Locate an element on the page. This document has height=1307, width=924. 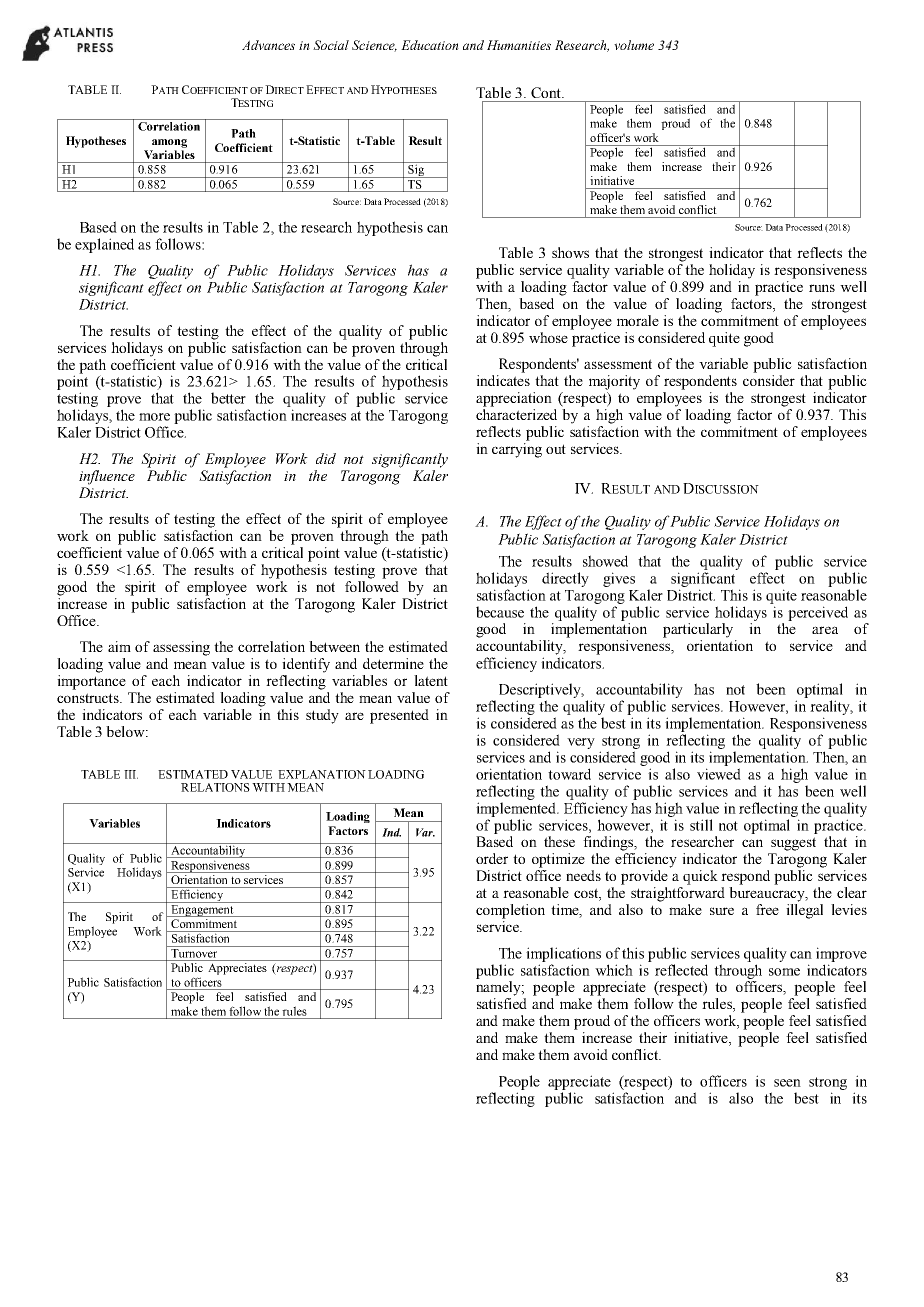
implications is located at coordinates (563, 954).
